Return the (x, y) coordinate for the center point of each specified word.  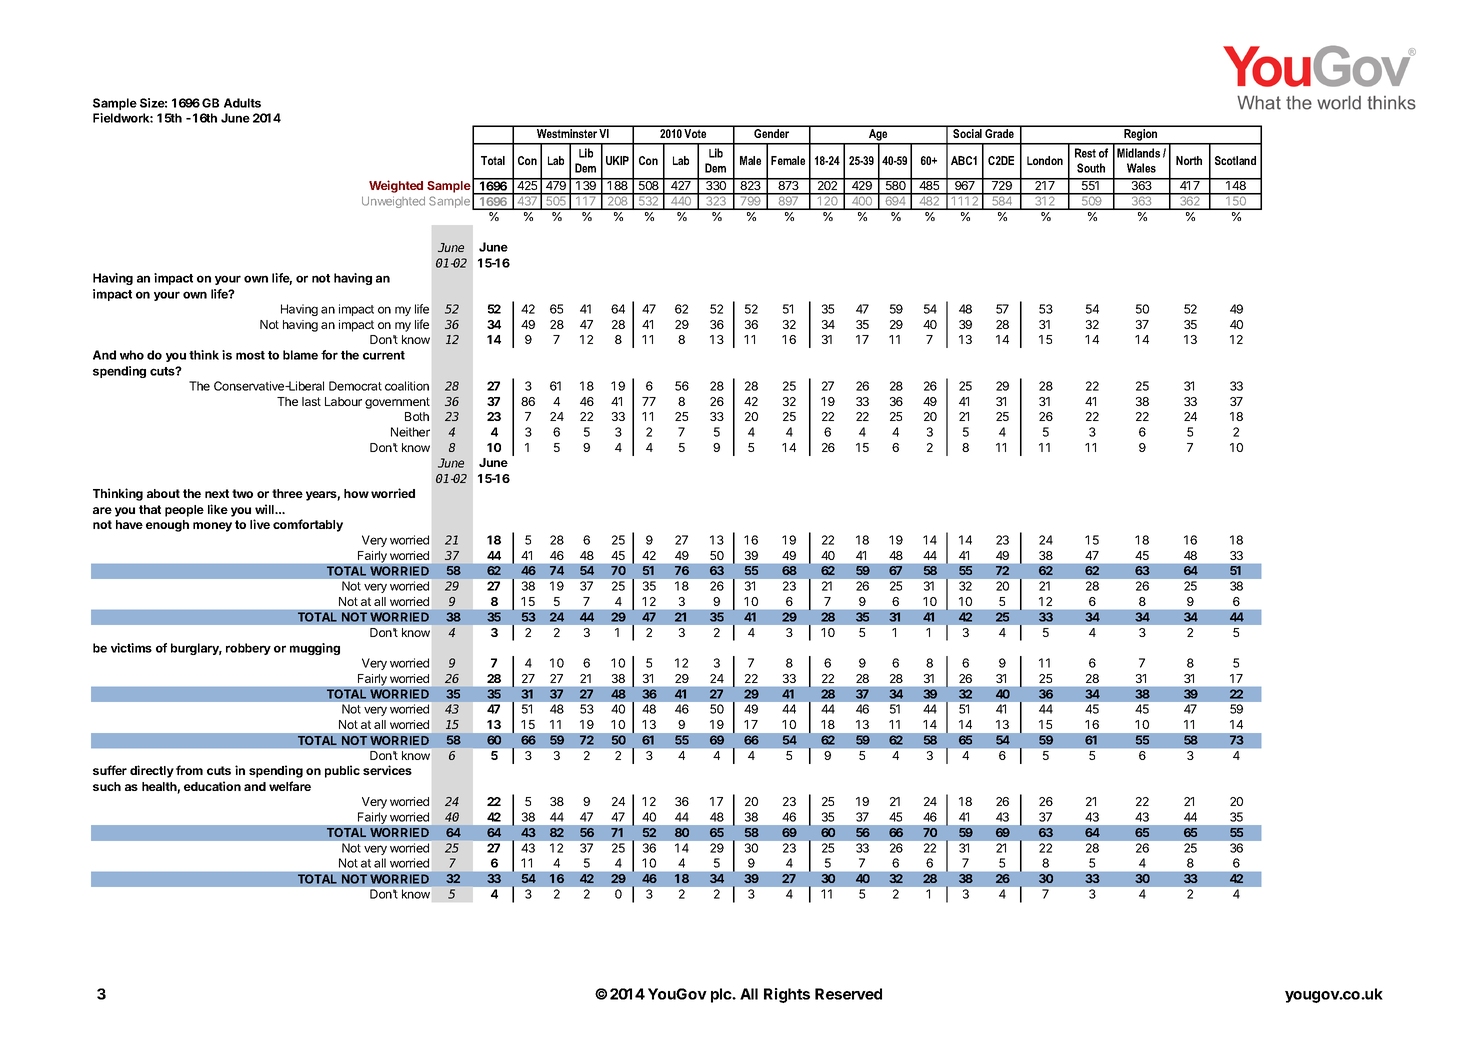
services (387, 770)
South (1091, 168)
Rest (1085, 153)
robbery (248, 649)
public (342, 771)
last (311, 401)
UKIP (617, 160)
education (212, 786)
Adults (242, 103)
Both (417, 416)
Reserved (848, 994)
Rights (787, 995)
